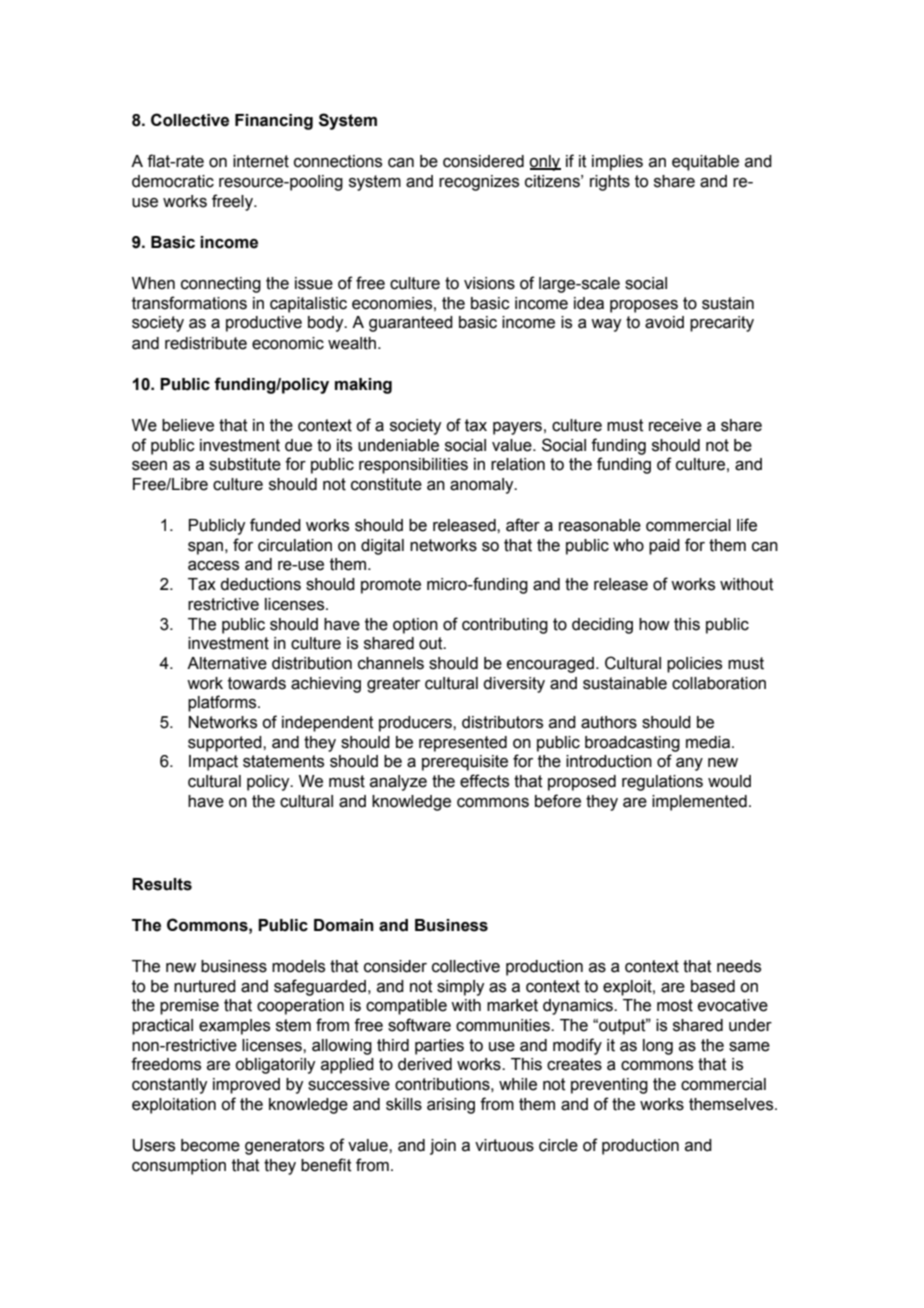 The width and height of the screenshot is (924, 1308). Describe the element at coordinates (699, 803) in the screenshot. I see `implemented` at that location.
